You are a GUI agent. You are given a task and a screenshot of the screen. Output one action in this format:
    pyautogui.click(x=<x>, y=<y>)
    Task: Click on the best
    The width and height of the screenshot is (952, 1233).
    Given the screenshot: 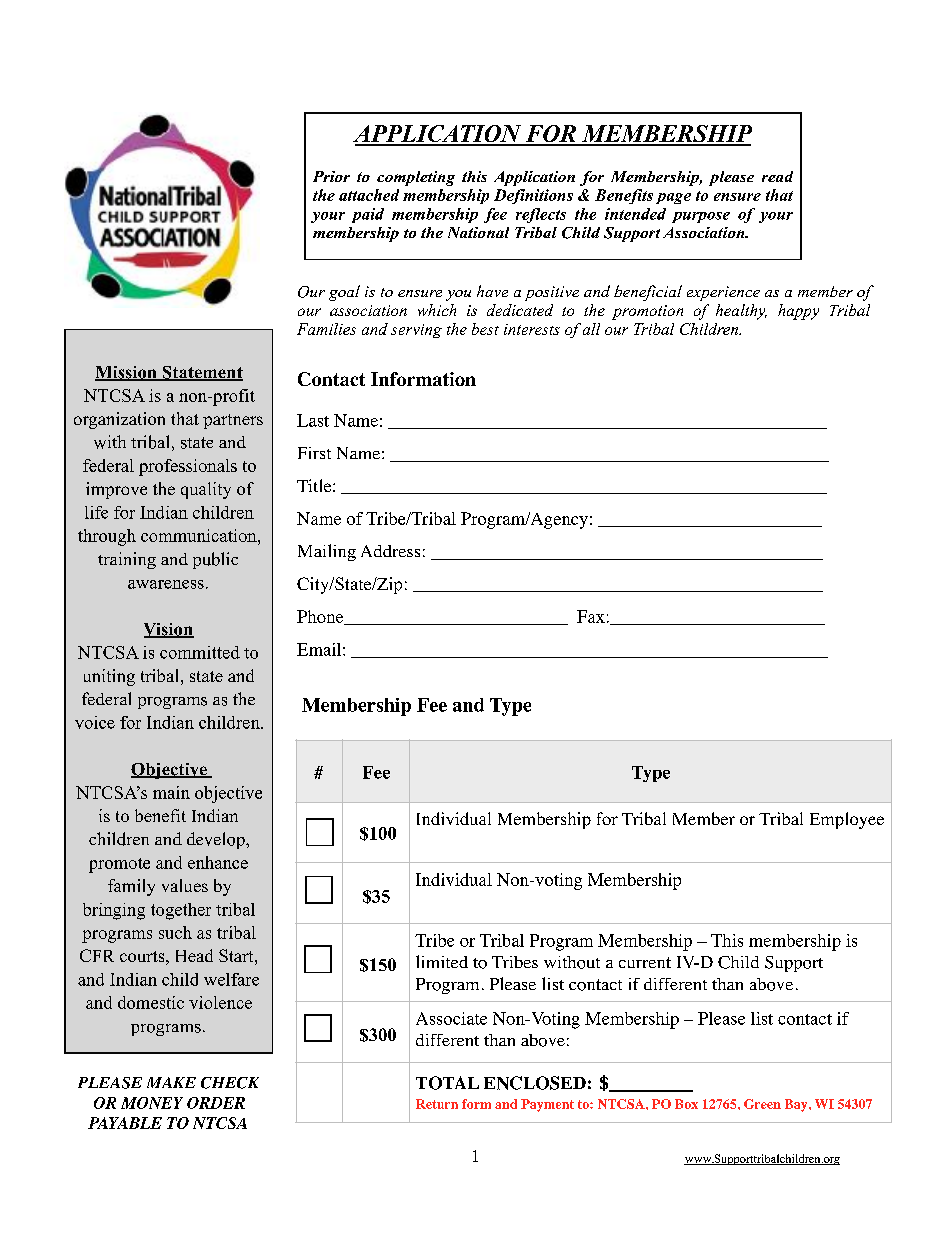 What is the action you would take?
    pyautogui.click(x=485, y=329)
